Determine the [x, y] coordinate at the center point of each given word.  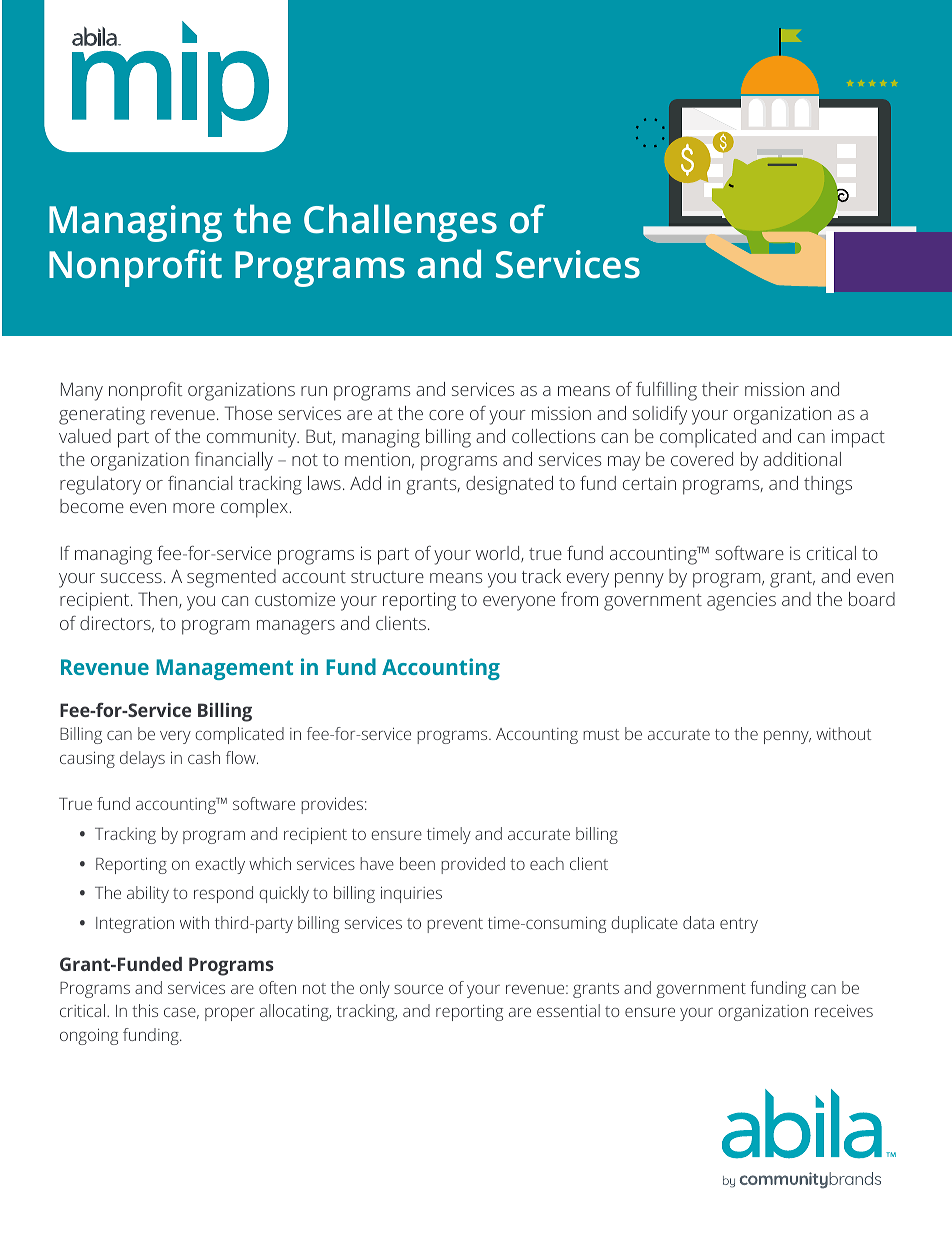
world [499, 554]
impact [858, 438]
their [720, 389]
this [145, 1010]
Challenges [400, 223]
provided [473, 865]
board [872, 599]
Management [224, 669]
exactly [220, 865]
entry [739, 925]
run [314, 391]
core [446, 415]
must [601, 734]
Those [248, 413]
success [131, 578]
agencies [741, 601]
